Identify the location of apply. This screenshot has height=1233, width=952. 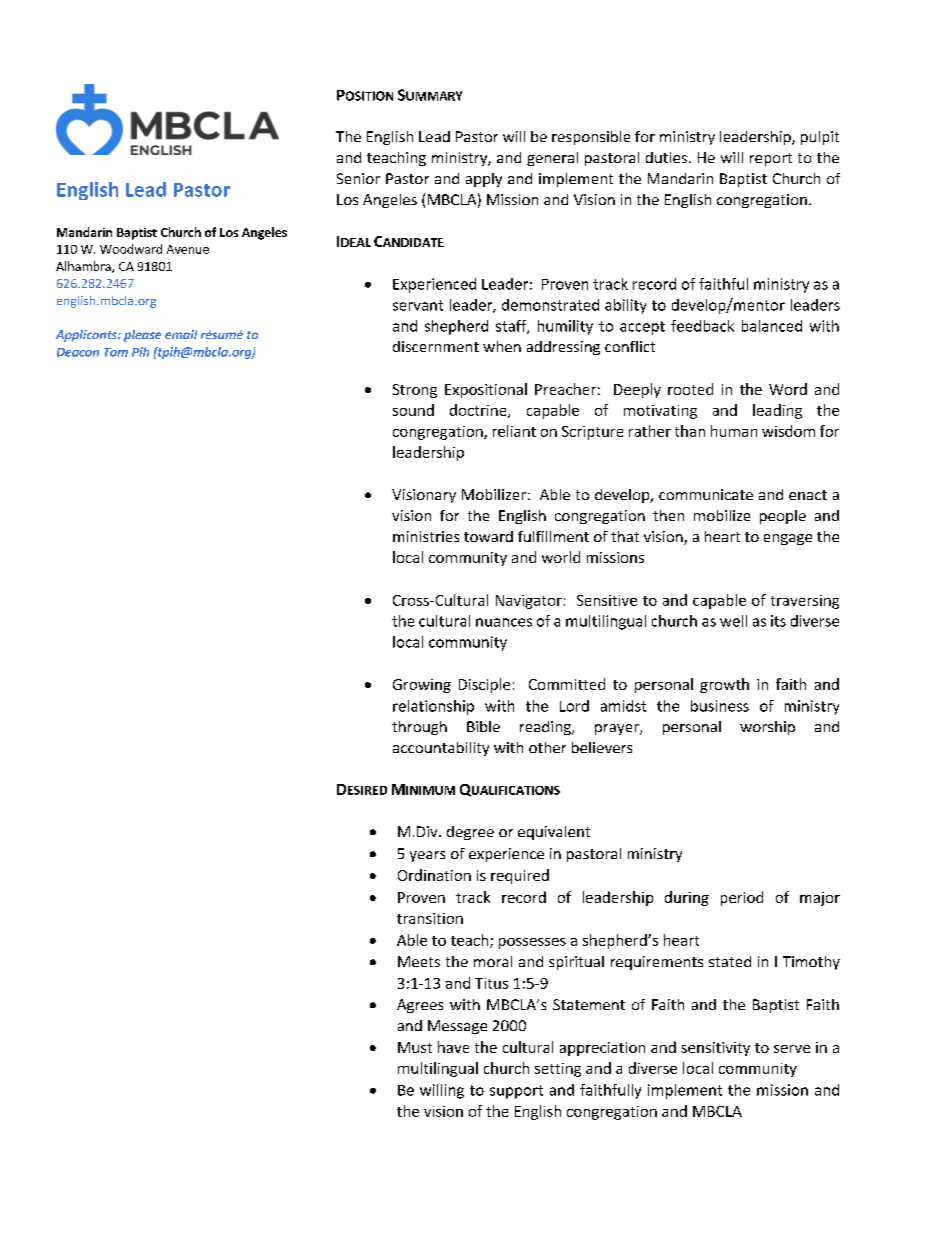
(484, 180).
